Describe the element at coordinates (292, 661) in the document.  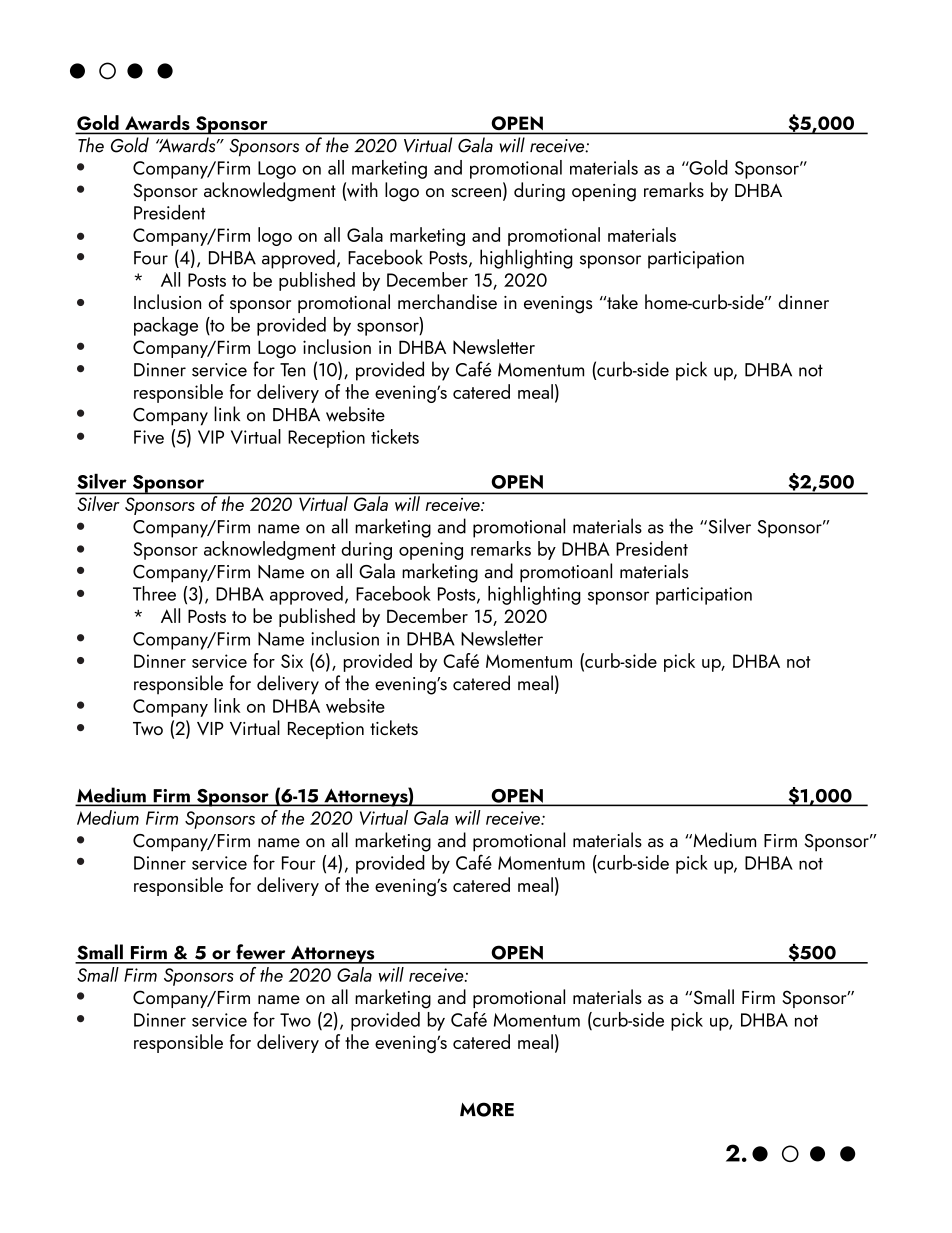
I see `Six` at that location.
